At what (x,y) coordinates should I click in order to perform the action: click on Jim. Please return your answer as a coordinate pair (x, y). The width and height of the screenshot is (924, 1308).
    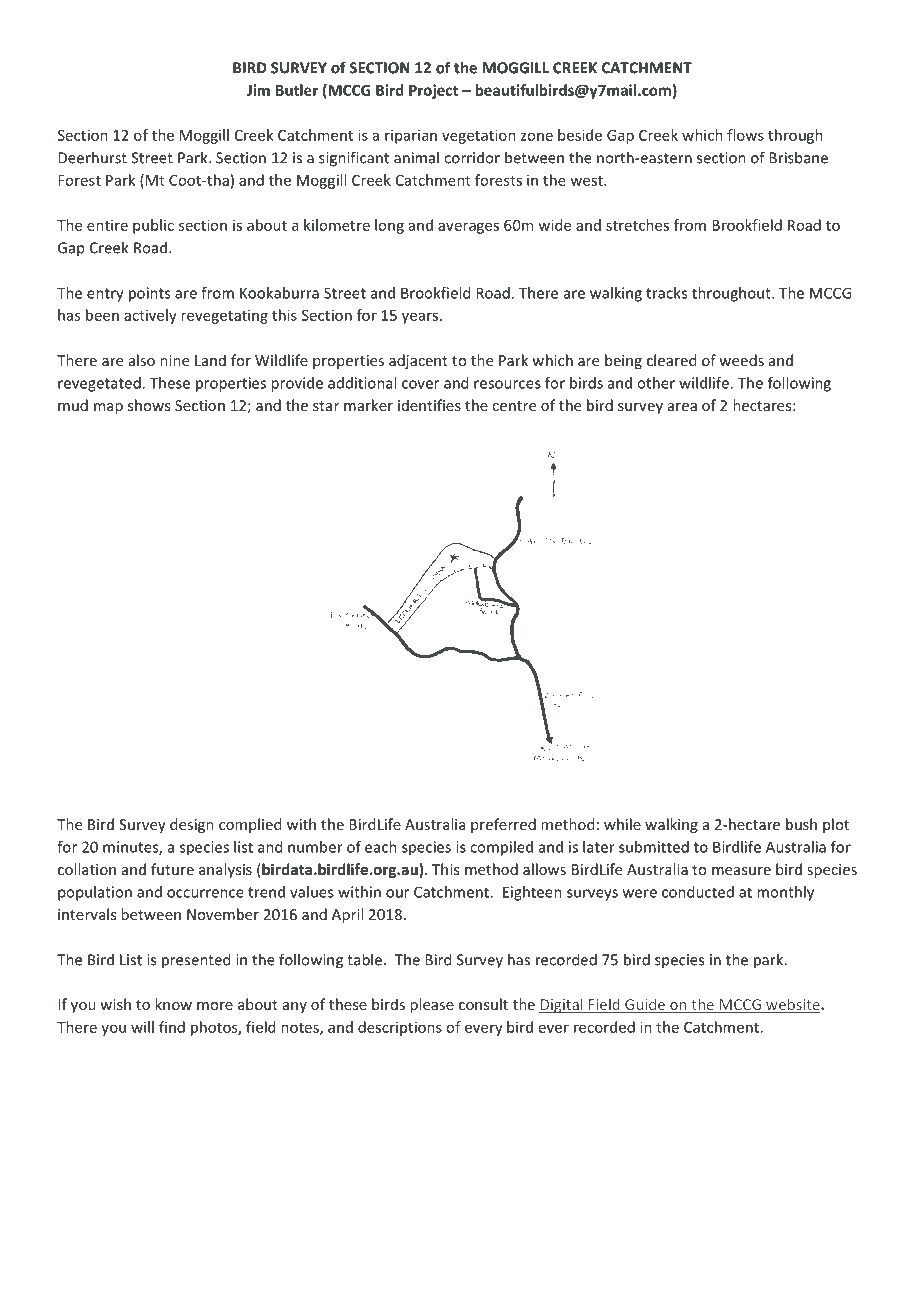
    Looking at the image, I should click on (258, 90).
